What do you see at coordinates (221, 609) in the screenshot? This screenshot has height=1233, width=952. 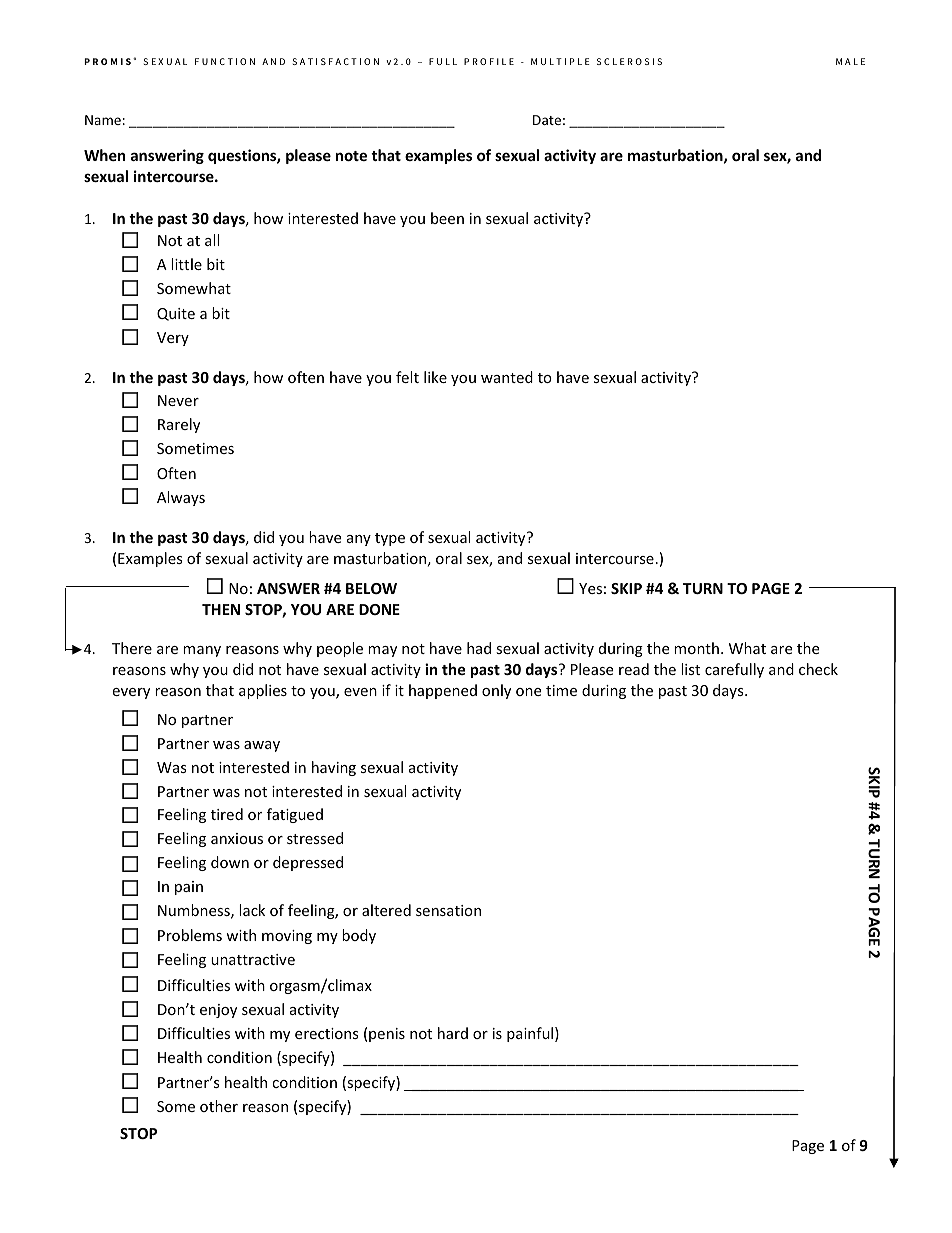 I see `THEN` at bounding box center [221, 609].
